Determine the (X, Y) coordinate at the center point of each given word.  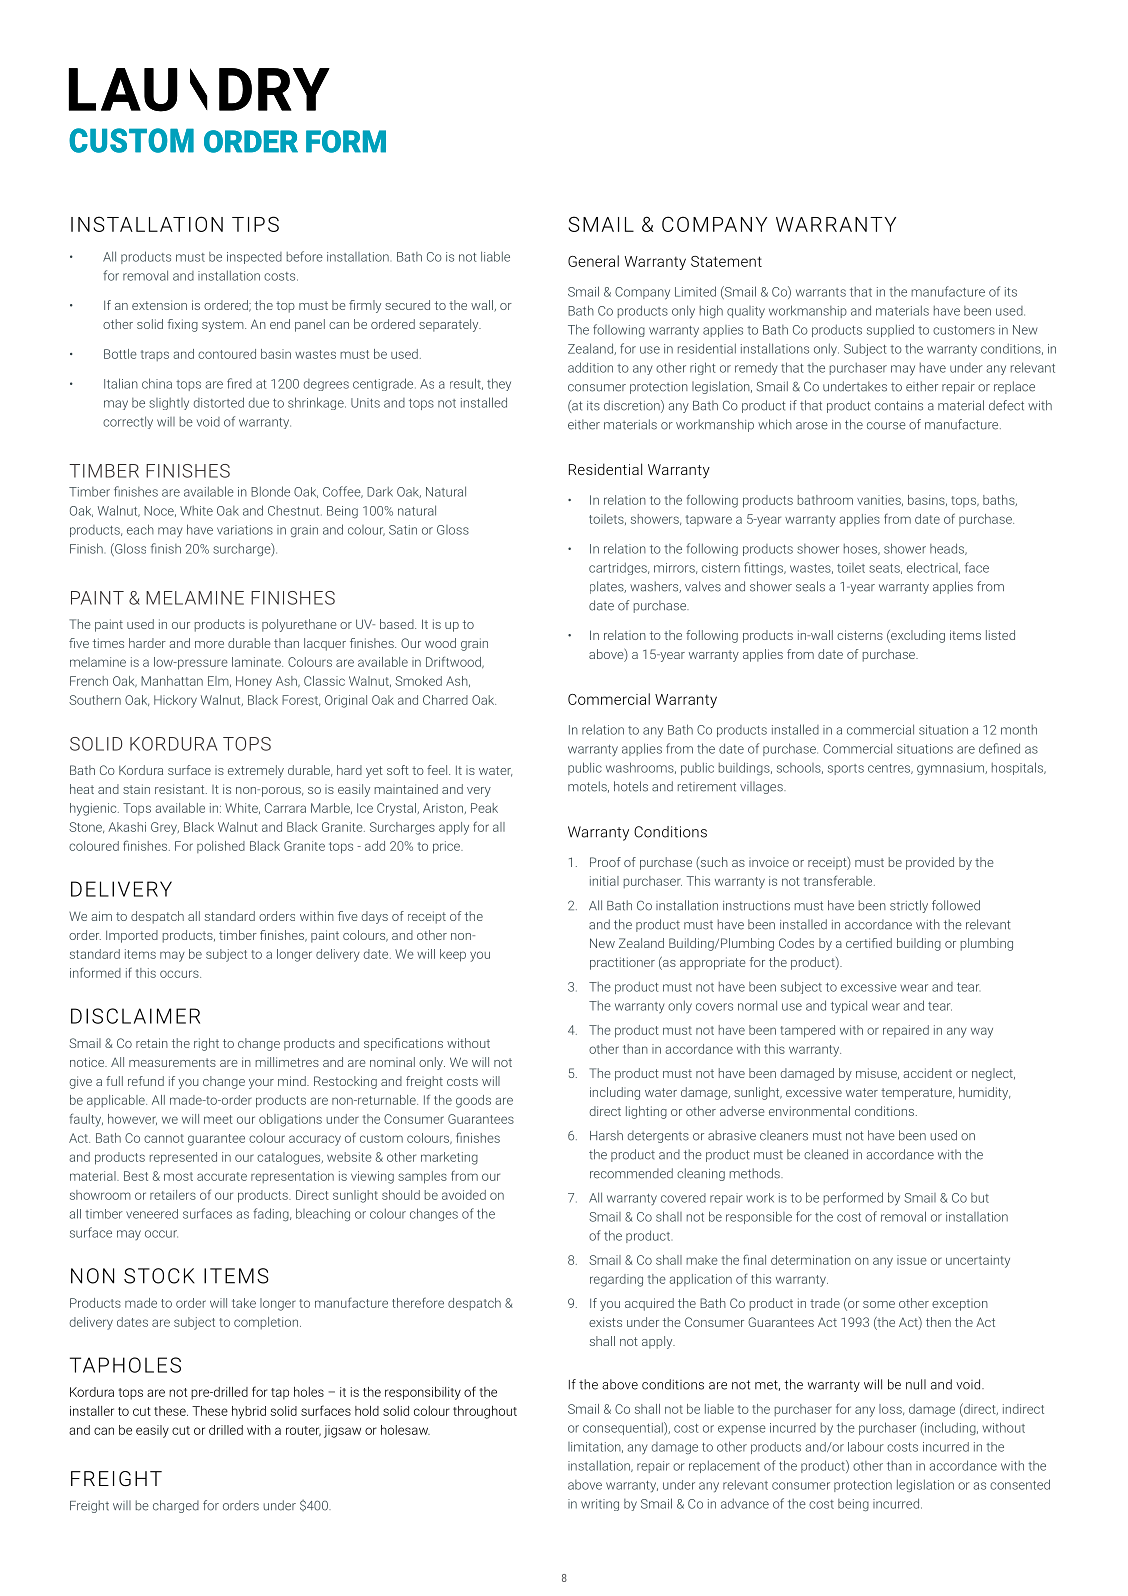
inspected (254, 258)
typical (849, 1006)
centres (890, 769)
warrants (821, 292)
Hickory (175, 701)
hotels (631, 786)
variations (245, 530)
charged (176, 1506)
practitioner (622, 963)
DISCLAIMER (135, 1016)
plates (608, 587)
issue (912, 1260)
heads (948, 549)
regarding (616, 1280)
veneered (152, 1214)
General (593, 261)
